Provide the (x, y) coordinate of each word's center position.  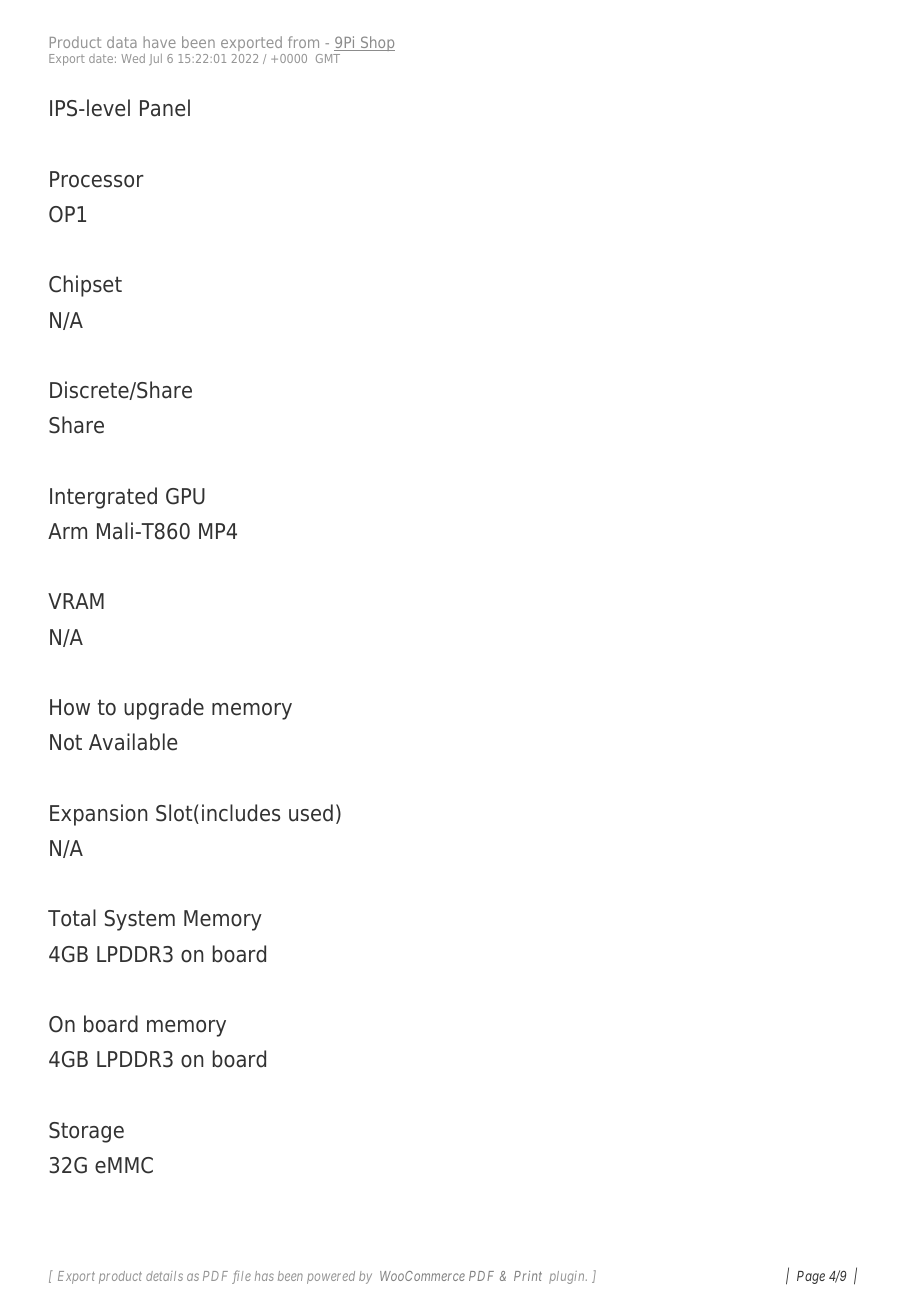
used (311, 813)
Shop (376, 43)
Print (528, 1276)
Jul (155, 60)
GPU (185, 496)
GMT (328, 58)
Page (811, 1277)
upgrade (164, 709)
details (164, 1276)
